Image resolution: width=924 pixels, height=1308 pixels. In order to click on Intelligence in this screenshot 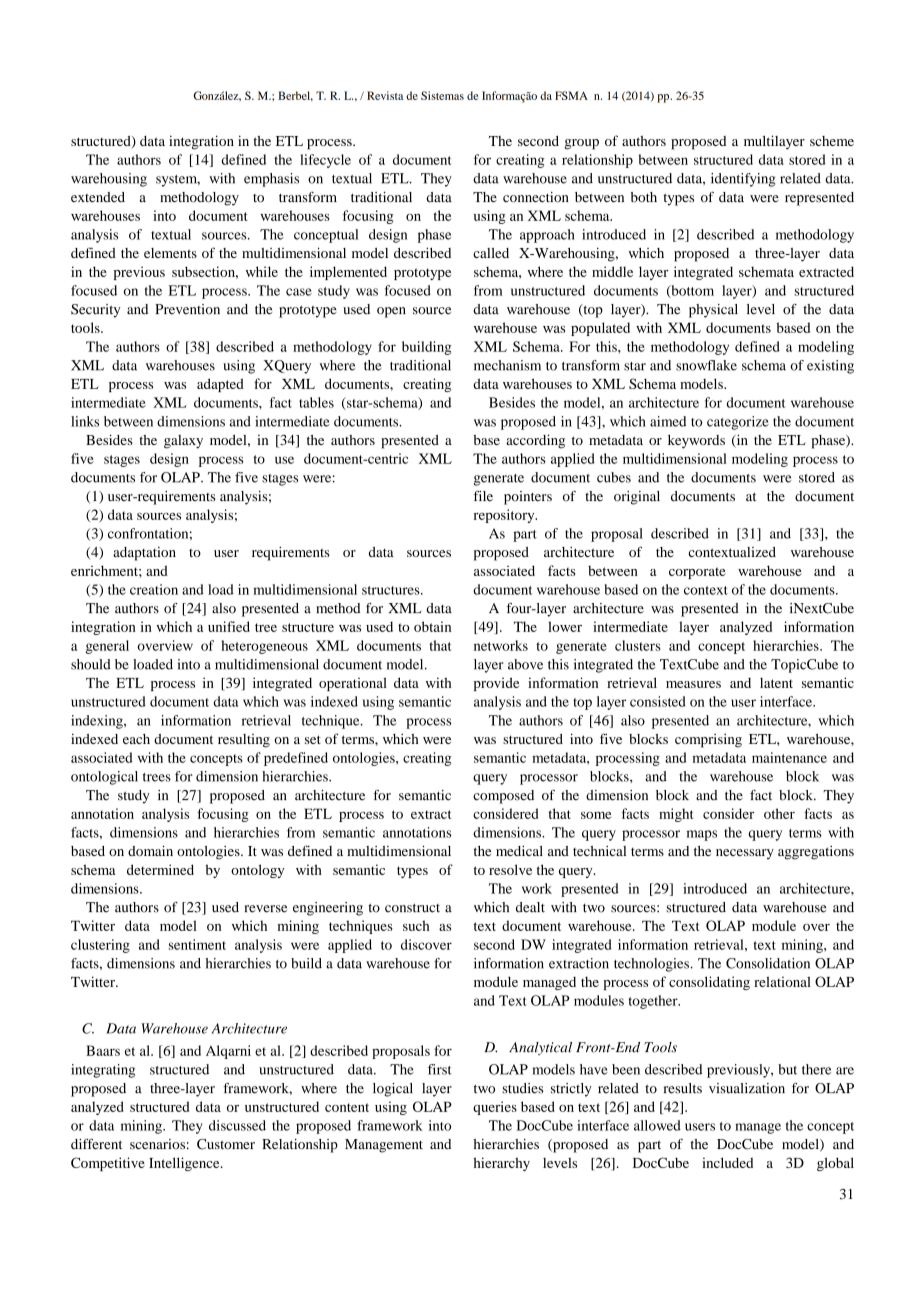, I will do `click(185, 1164)`.
